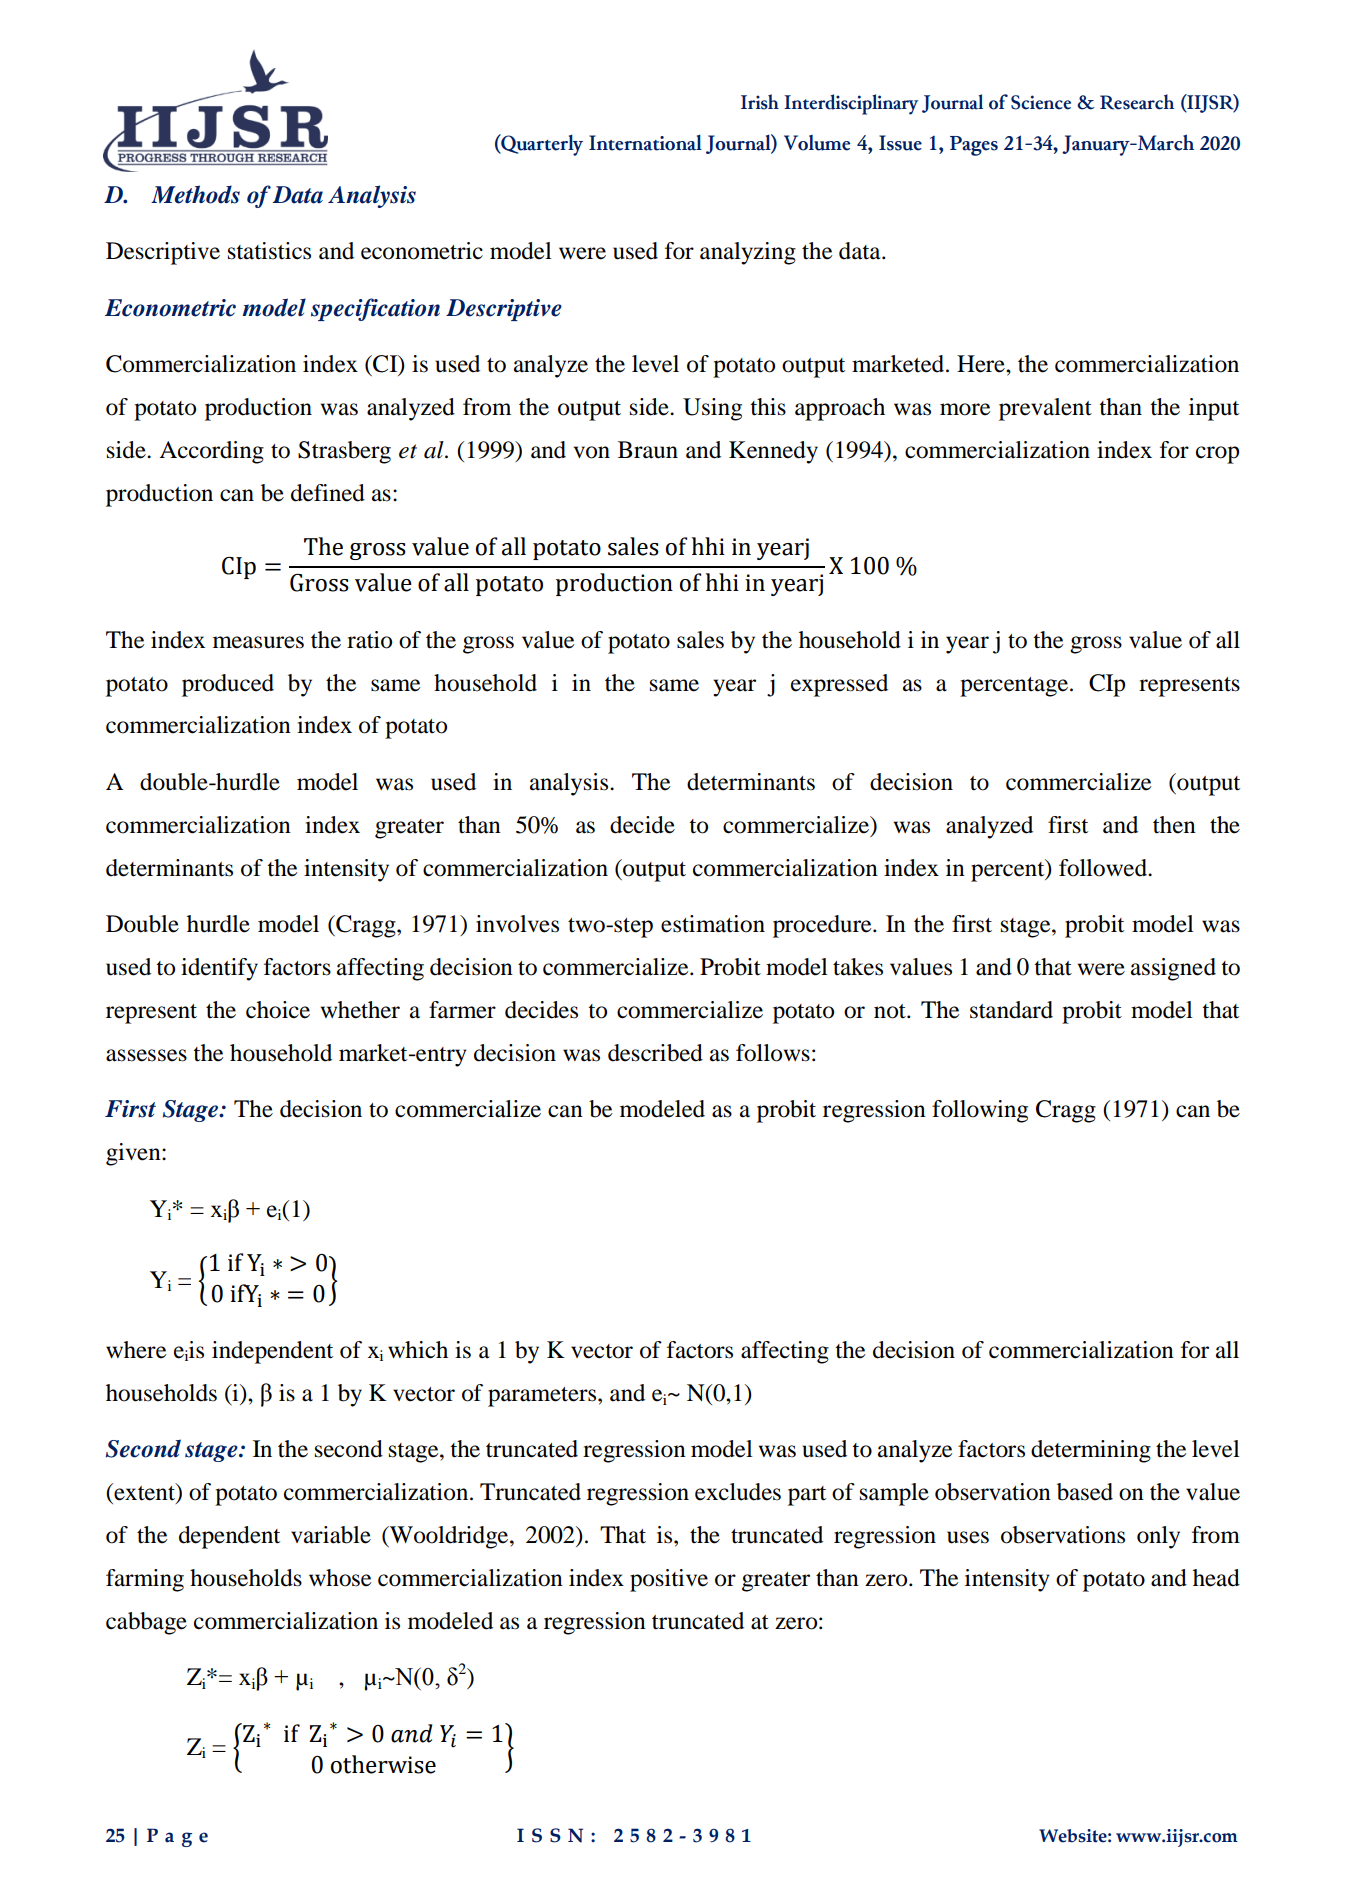  I want to click on prevalent, so click(1045, 409).
